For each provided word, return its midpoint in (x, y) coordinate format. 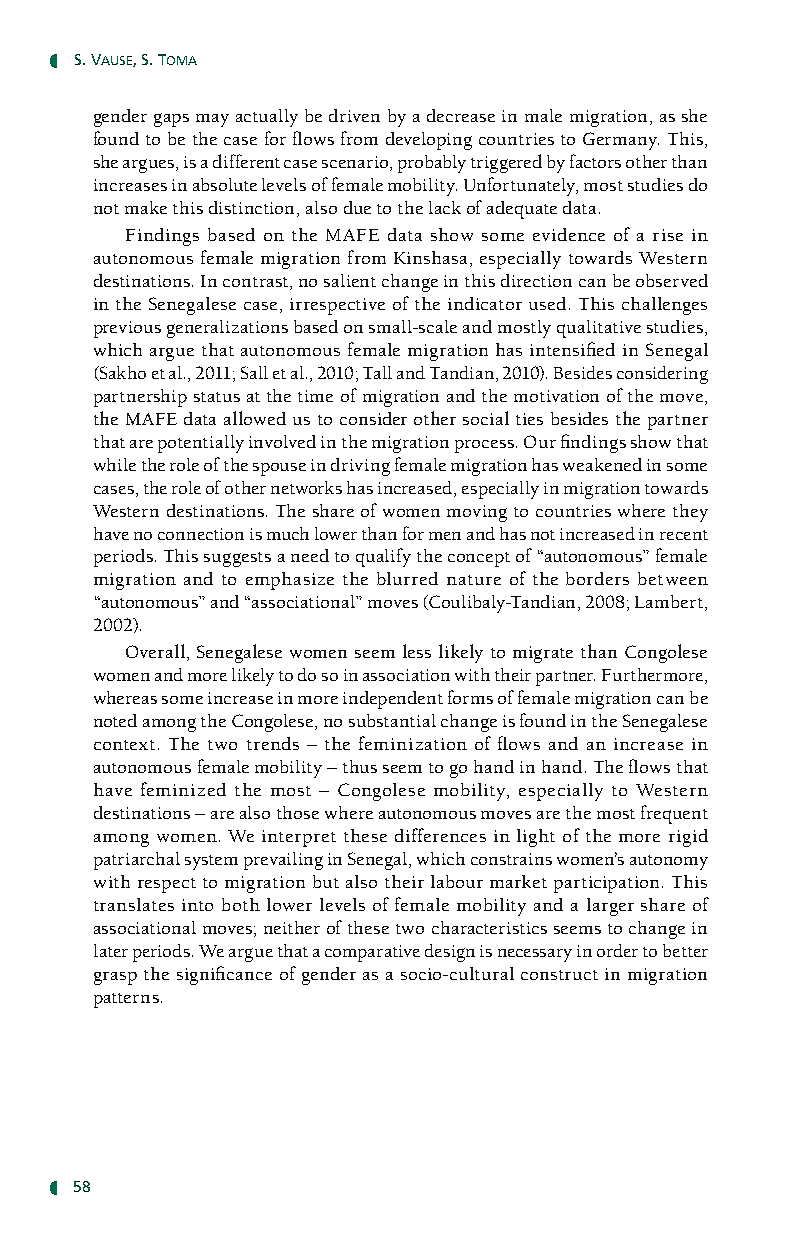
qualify (383, 557)
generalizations (227, 329)
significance (224, 975)
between (673, 578)
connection (201, 534)
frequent (674, 814)
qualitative (599, 329)
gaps (171, 120)
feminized (183, 789)
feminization (413, 743)
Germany (621, 141)
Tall (377, 372)
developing (429, 141)
